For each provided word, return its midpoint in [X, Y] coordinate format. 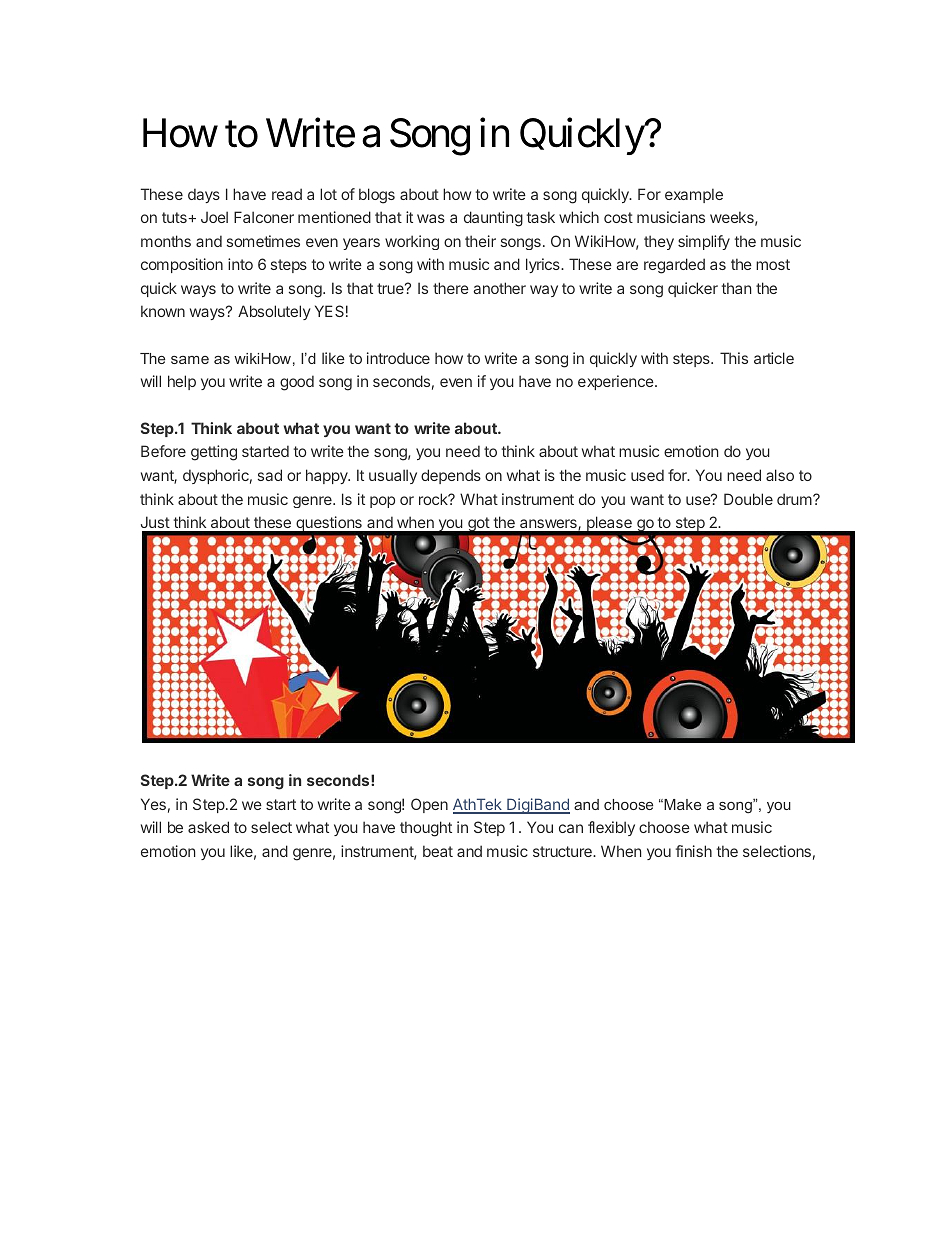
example [694, 195]
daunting [493, 219]
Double [748, 499]
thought [426, 829]
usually [393, 476]
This [734, 358]
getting [214, 453]
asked [208, 827]
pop [382, 502]
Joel [214, 217]
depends [451, 476]
